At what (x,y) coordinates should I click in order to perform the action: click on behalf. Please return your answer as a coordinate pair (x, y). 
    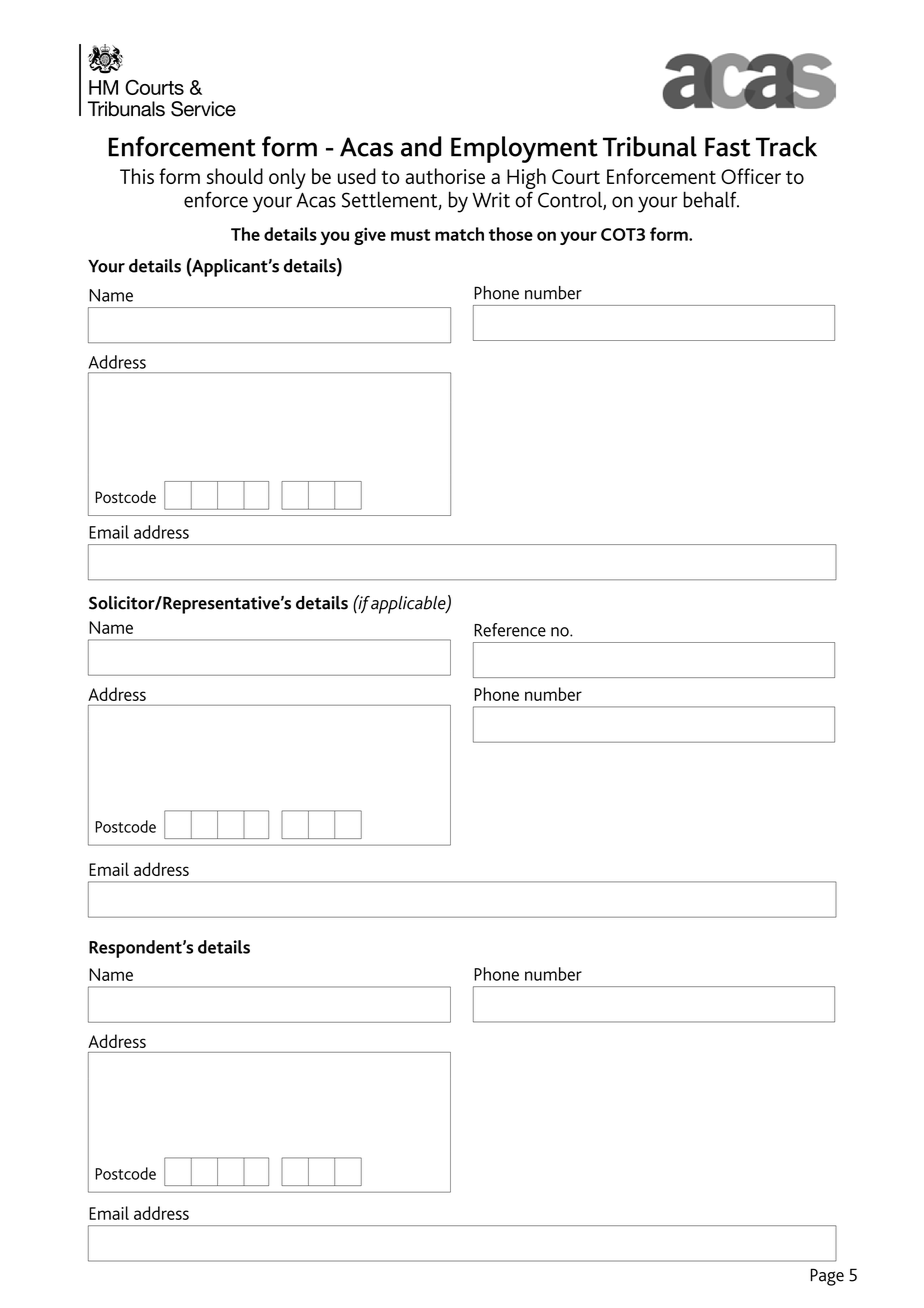
    Looking at the image, I should click on (711, 199).
